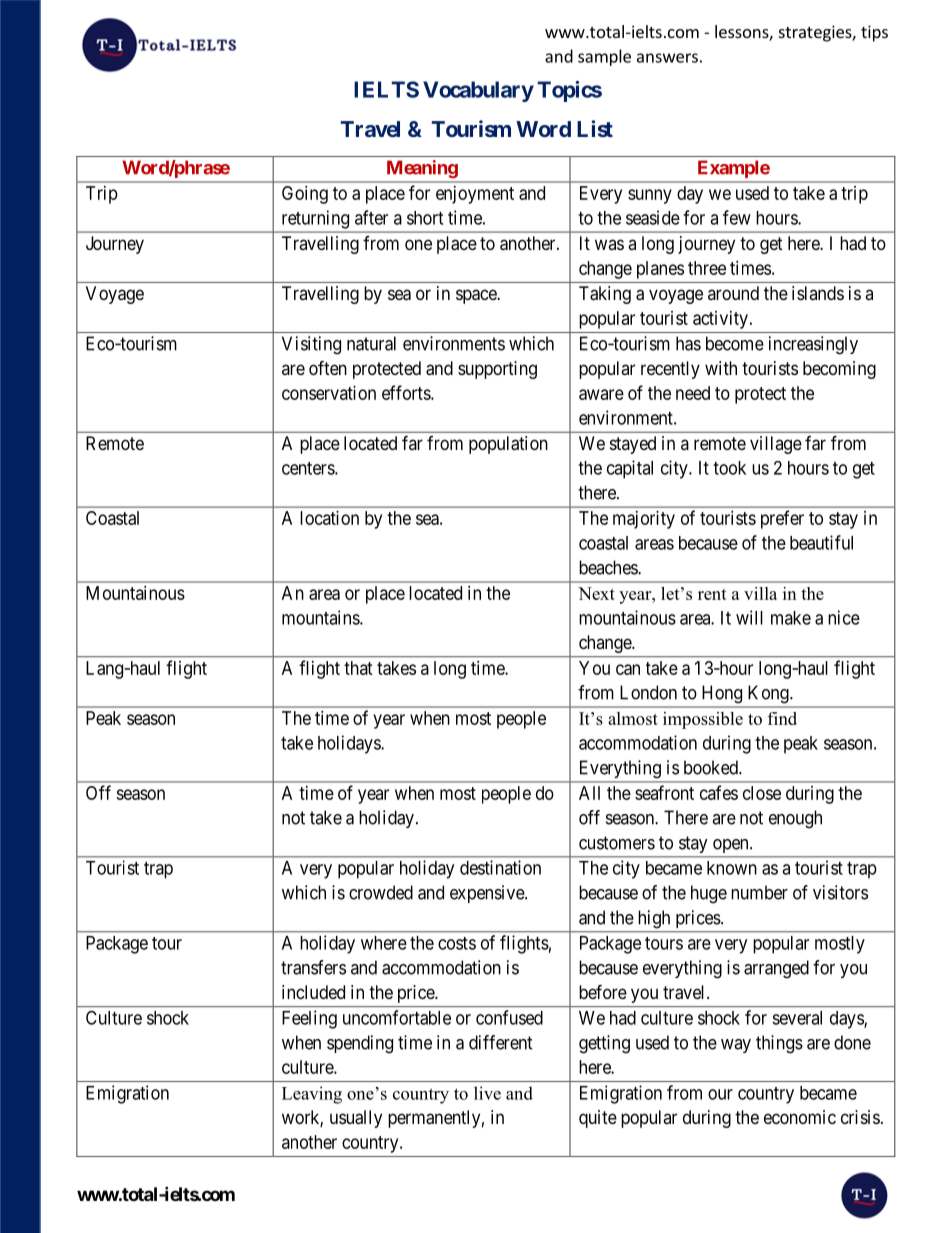 The height and width of the screenshot is (1233, 952). I want to click on tips, so click(874, 33).
